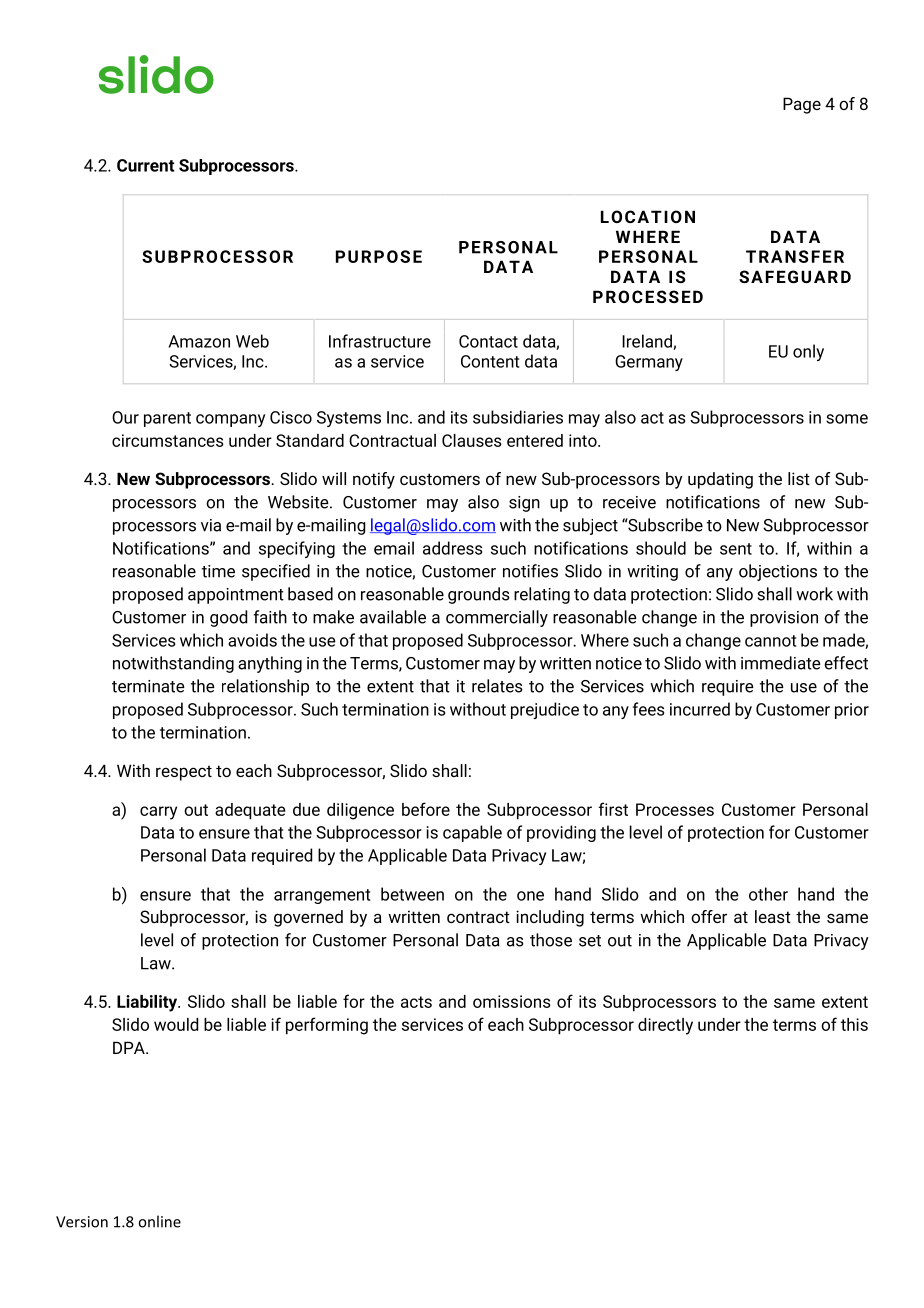 This document has width=924, height=1308. What do you see at coordinates (665, 1026) in the document?
I see `directly` at bounding box center [665, 1026].
